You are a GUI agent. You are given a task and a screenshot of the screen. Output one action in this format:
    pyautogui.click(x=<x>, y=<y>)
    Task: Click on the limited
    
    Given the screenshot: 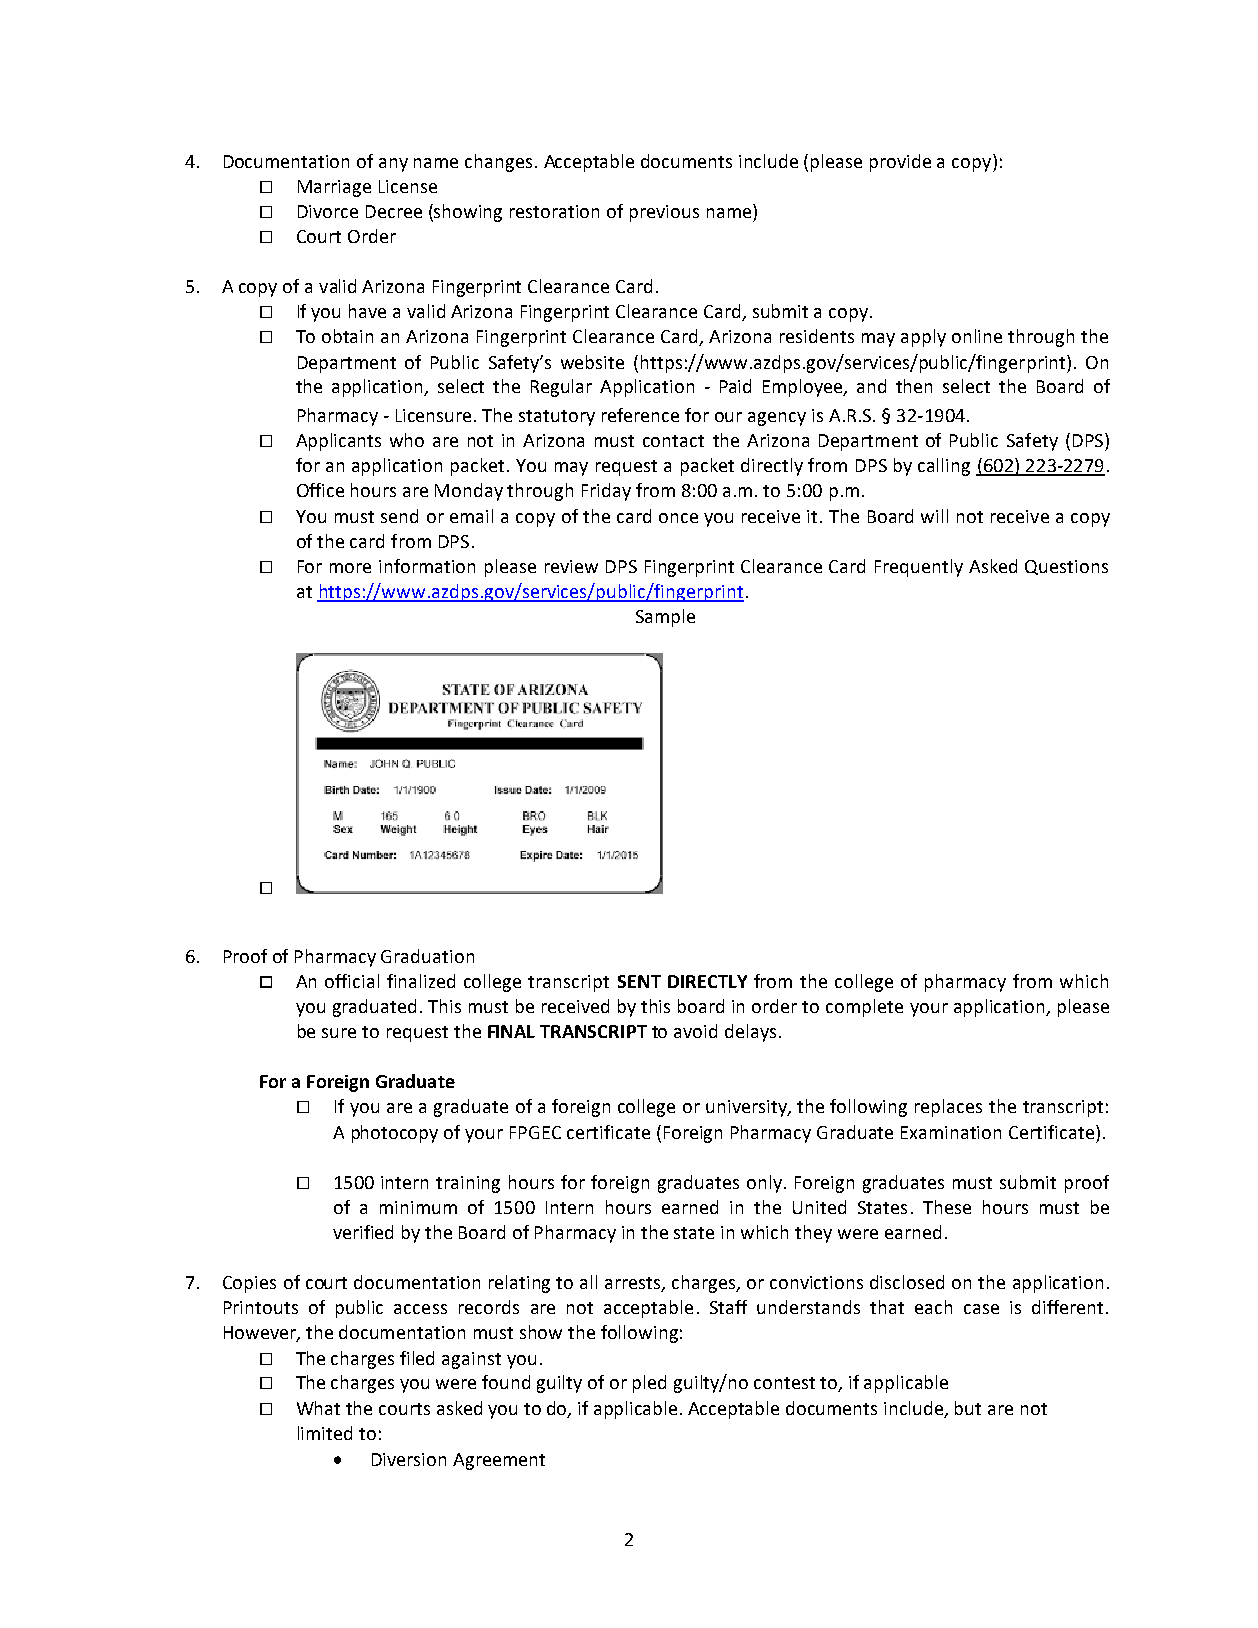 What is the action you would take?
    pyautogui.click(x=325, y=1433)
